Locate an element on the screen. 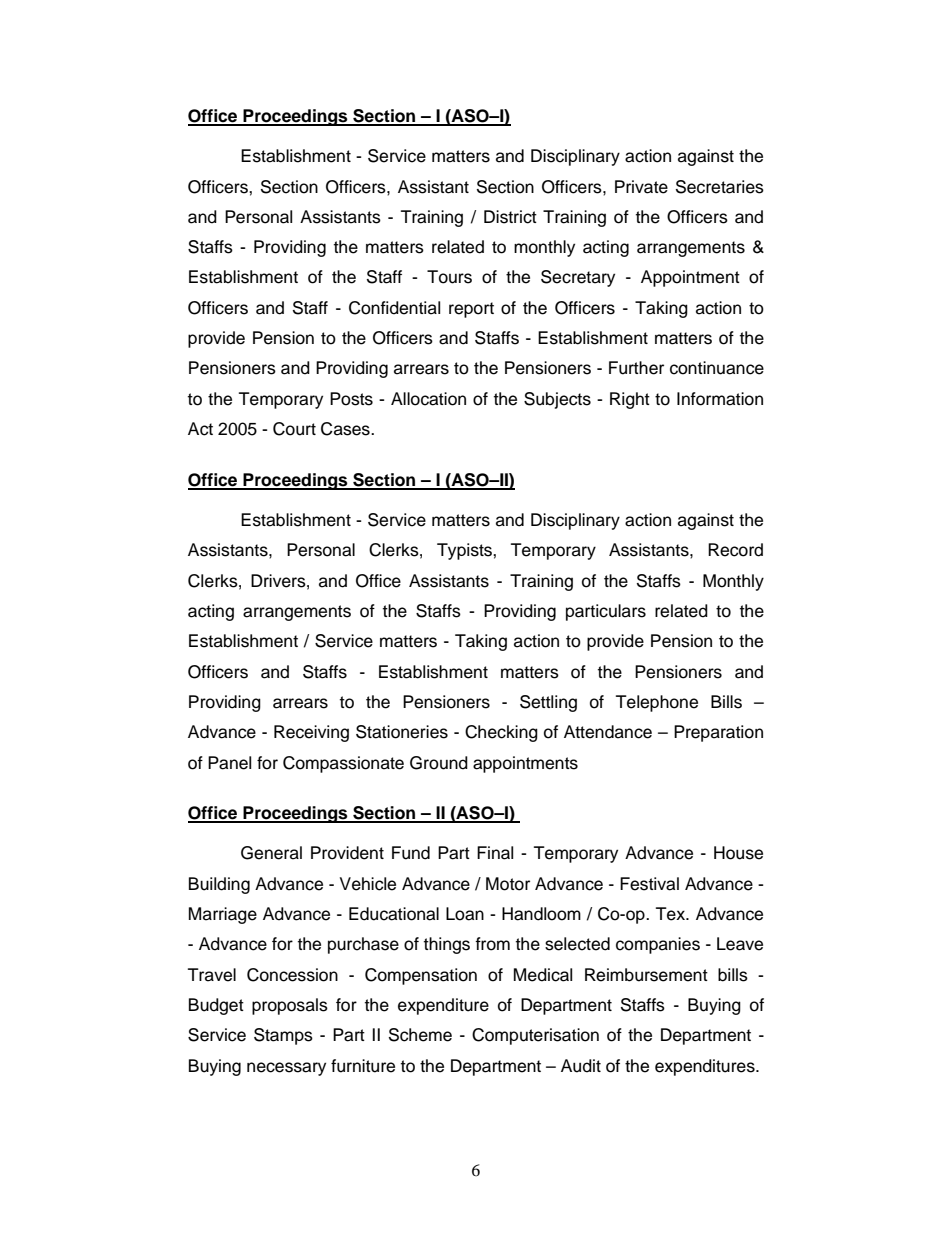 Image resolution: width=952 pixels, height=1233 pixels. District is located at coordinates (510, 217).
